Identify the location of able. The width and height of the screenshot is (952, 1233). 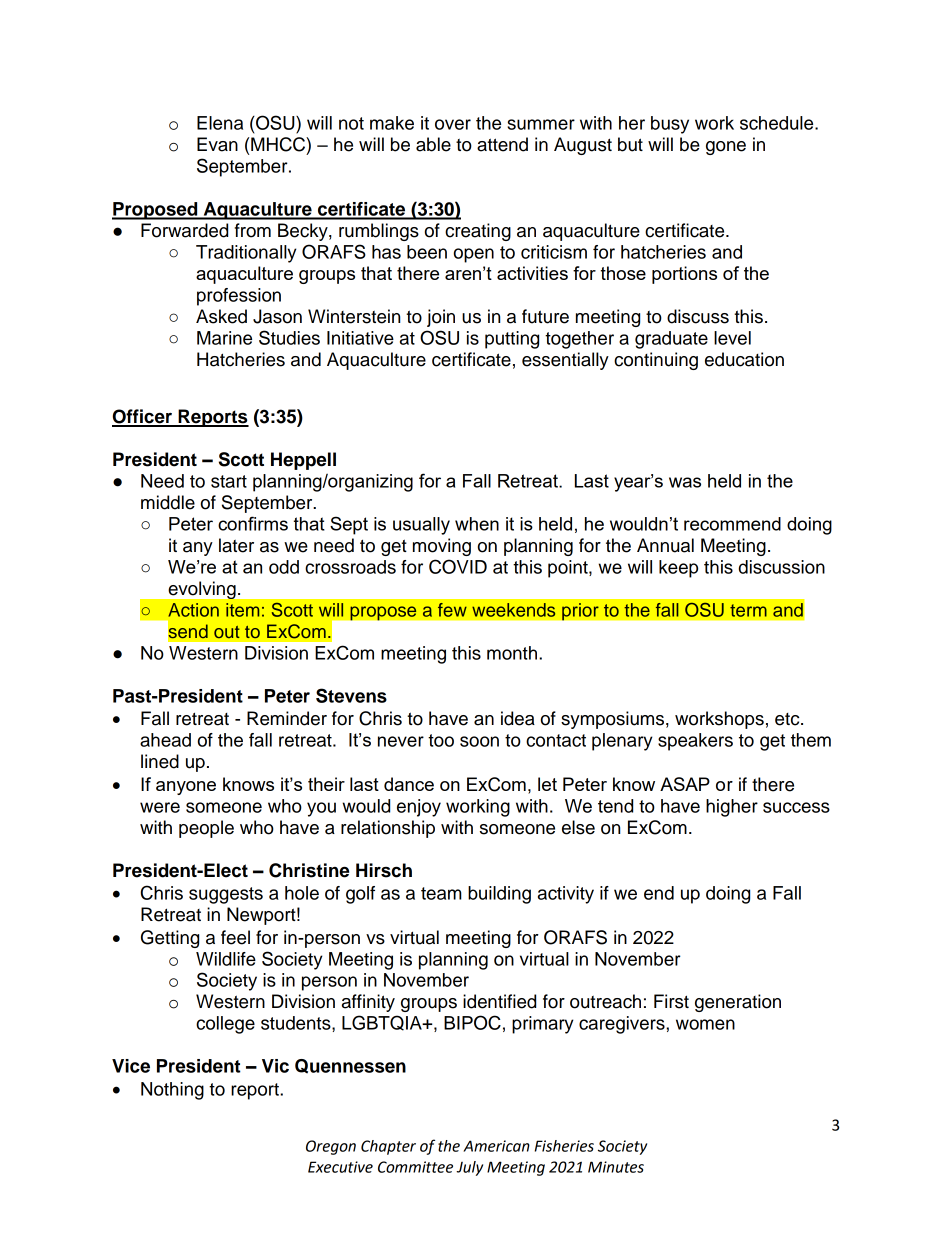
(433, 144).
